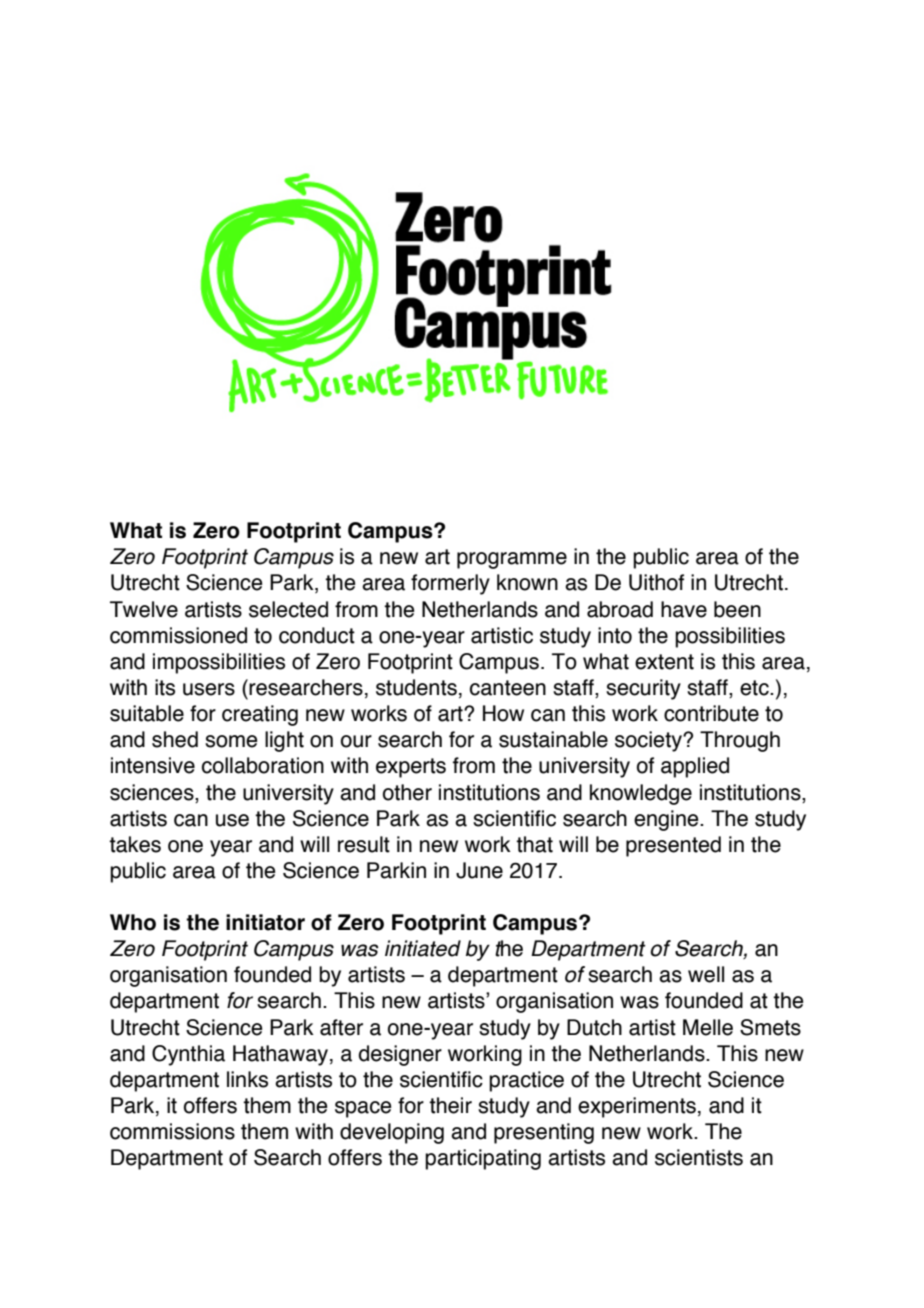  What do you see at coordinates (706, 974) in the screenshot?
I see `well` at bounding box center [706, 974].
